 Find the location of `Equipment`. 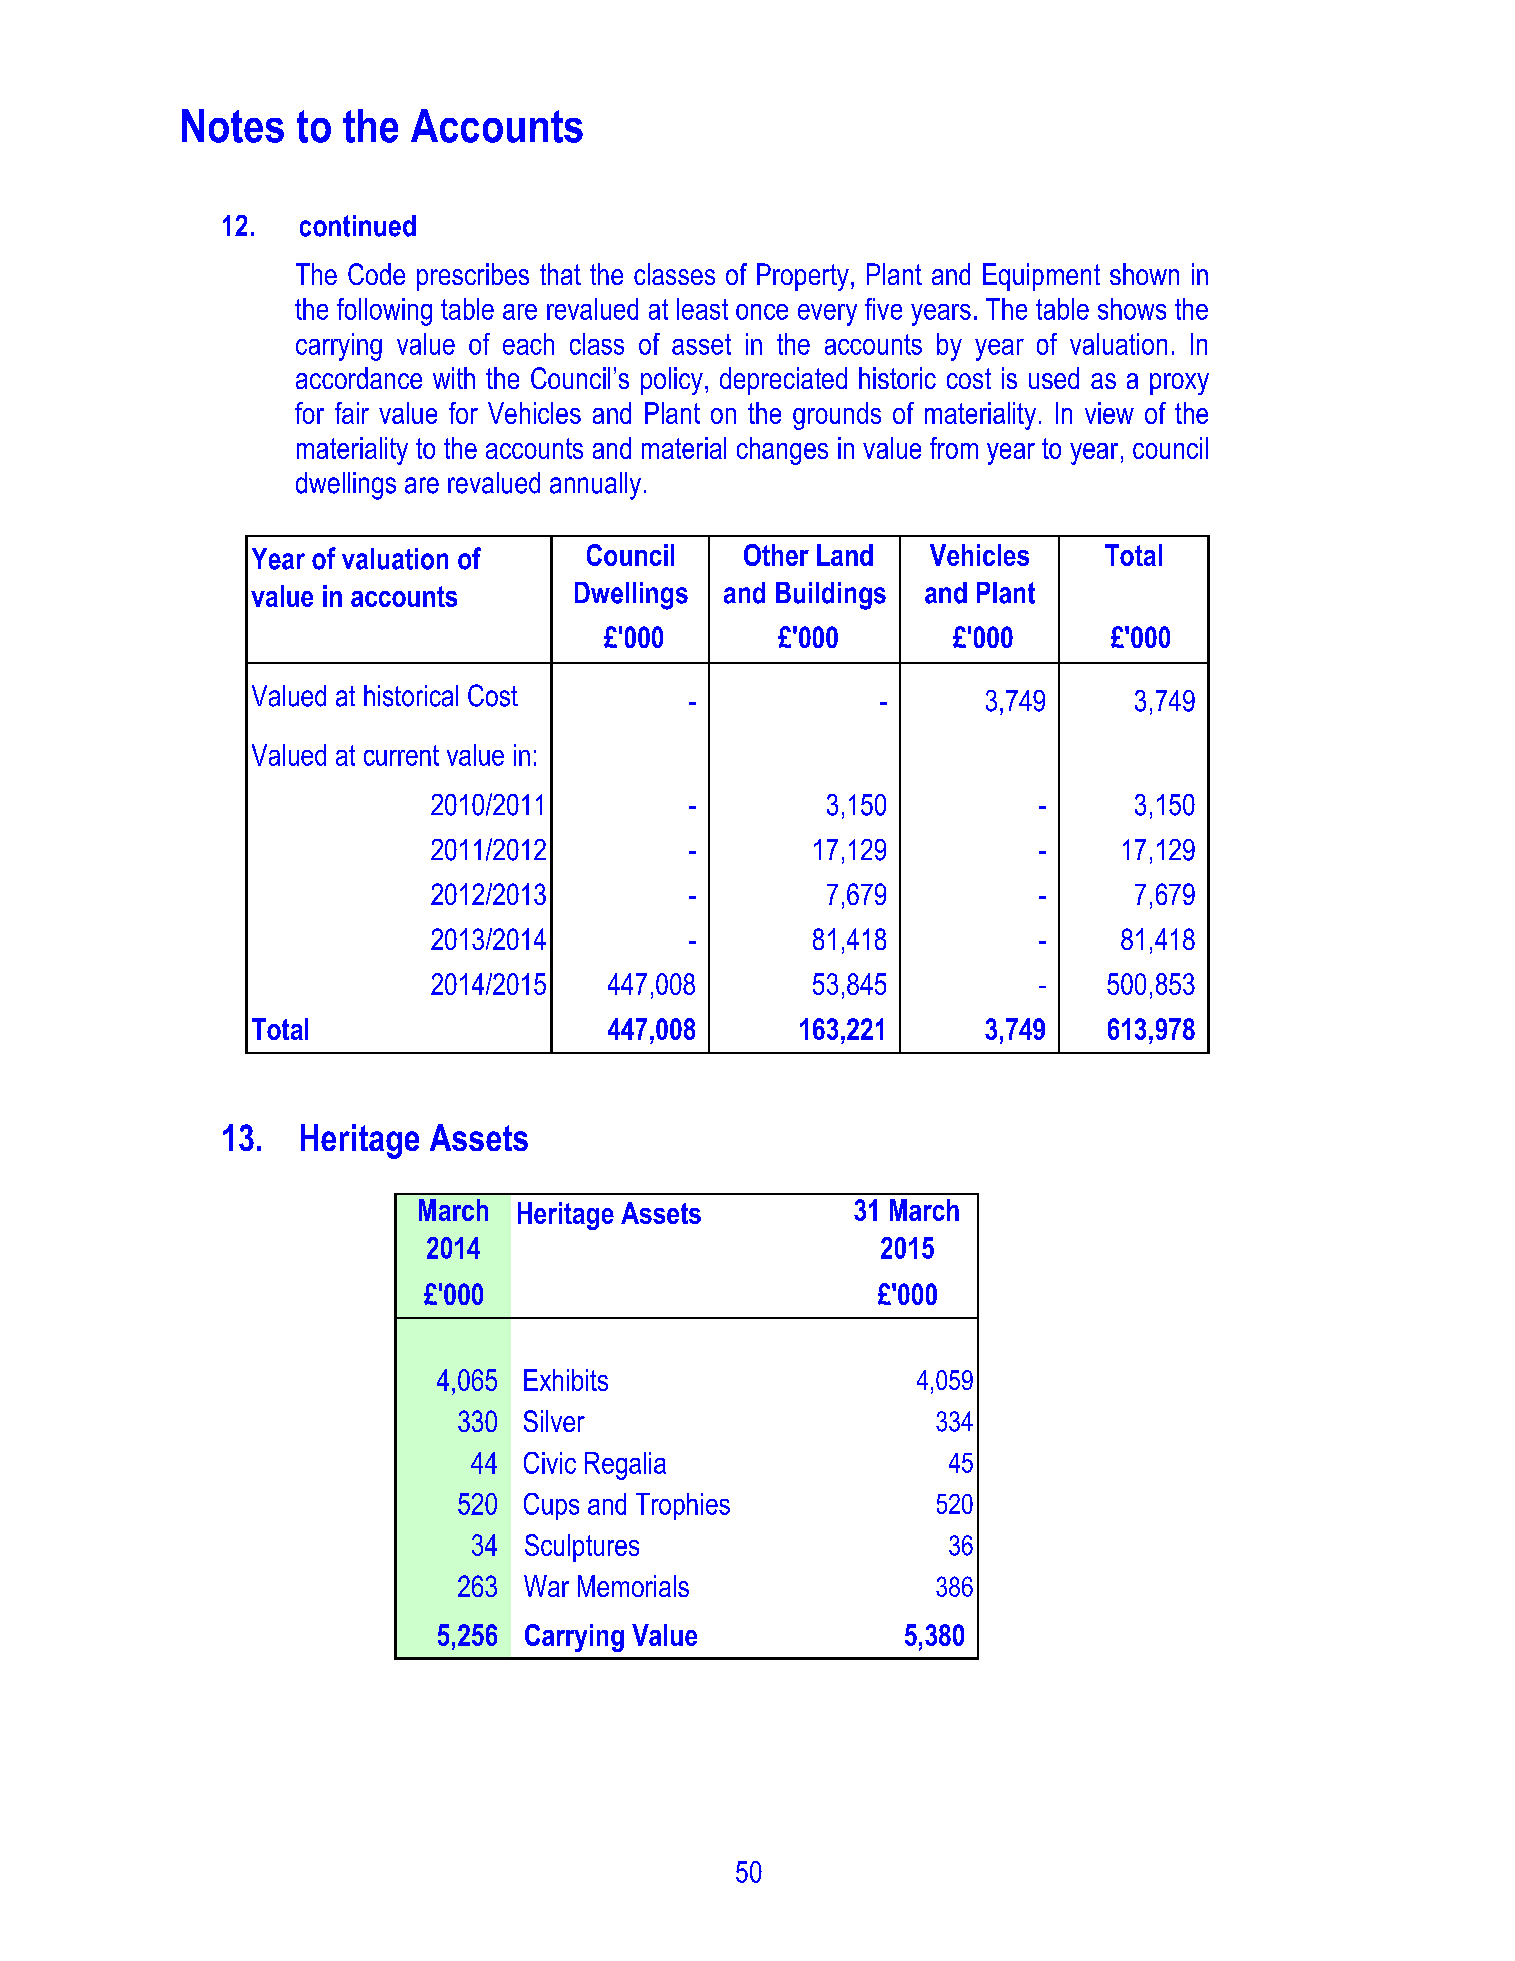

Equipment is located at coordinates (1041, 277).
